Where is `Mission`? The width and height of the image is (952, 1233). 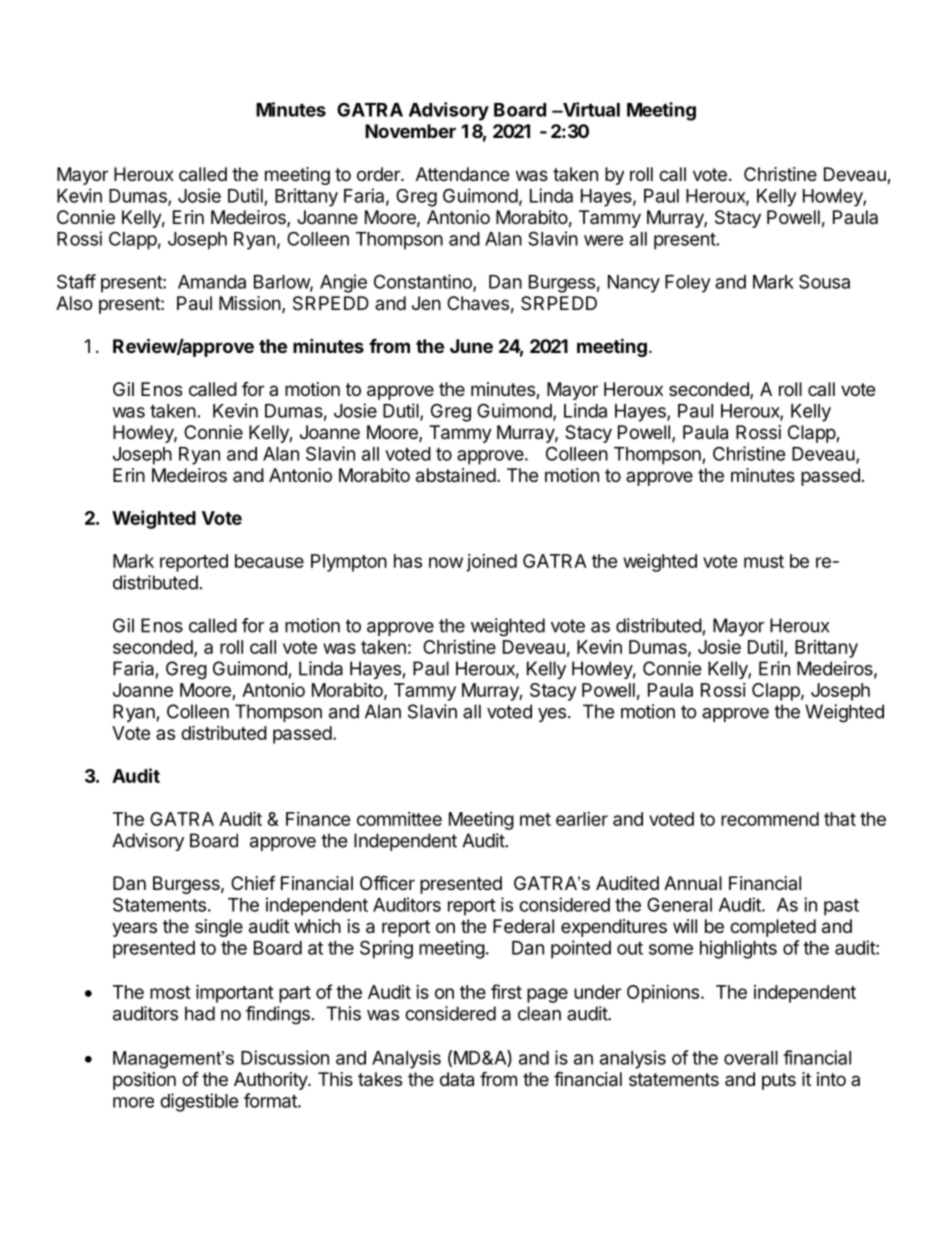
Mission is located at coordinates (250, 303).
